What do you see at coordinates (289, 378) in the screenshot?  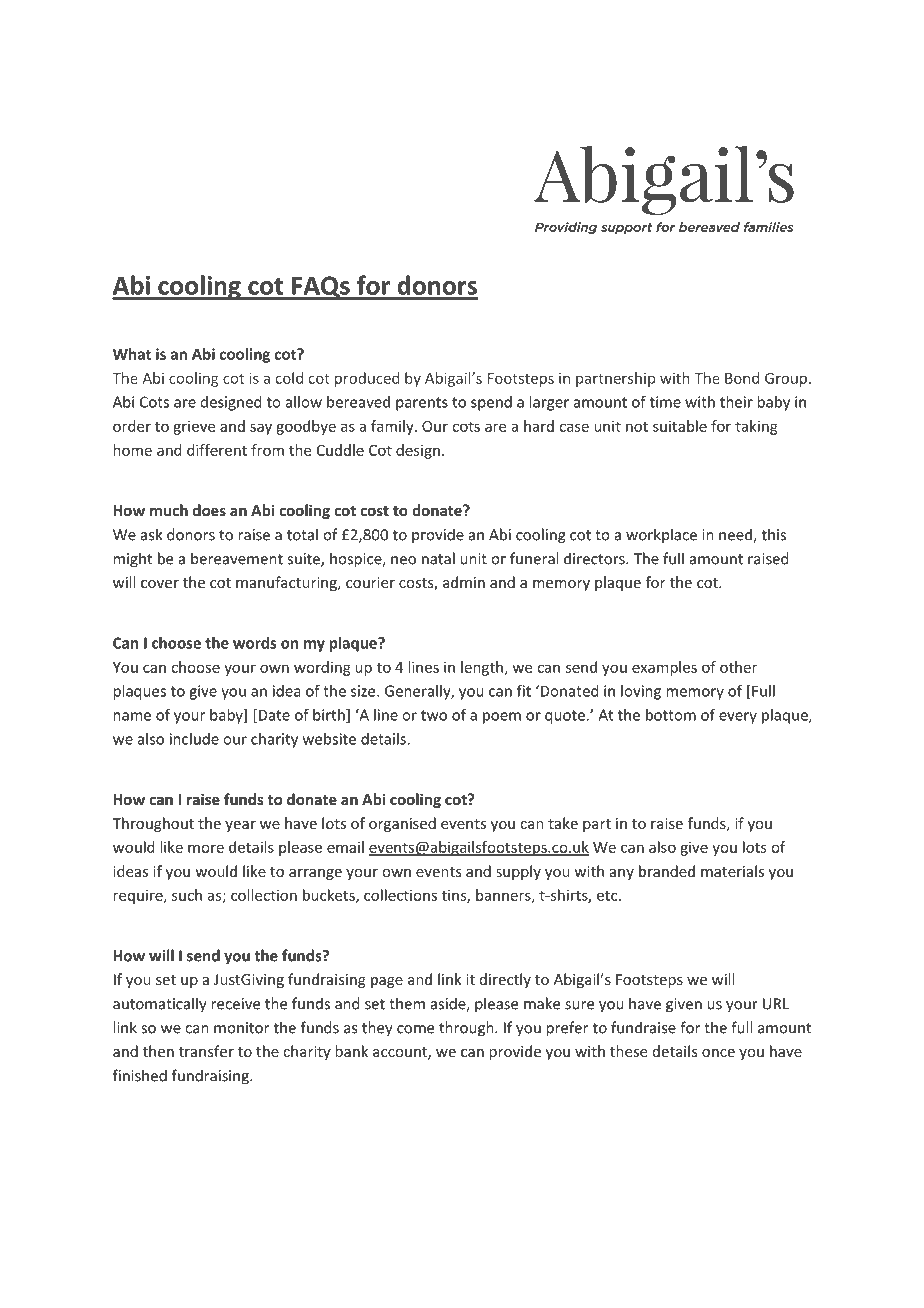 I see `cold` at bounding box center [289, 378].
